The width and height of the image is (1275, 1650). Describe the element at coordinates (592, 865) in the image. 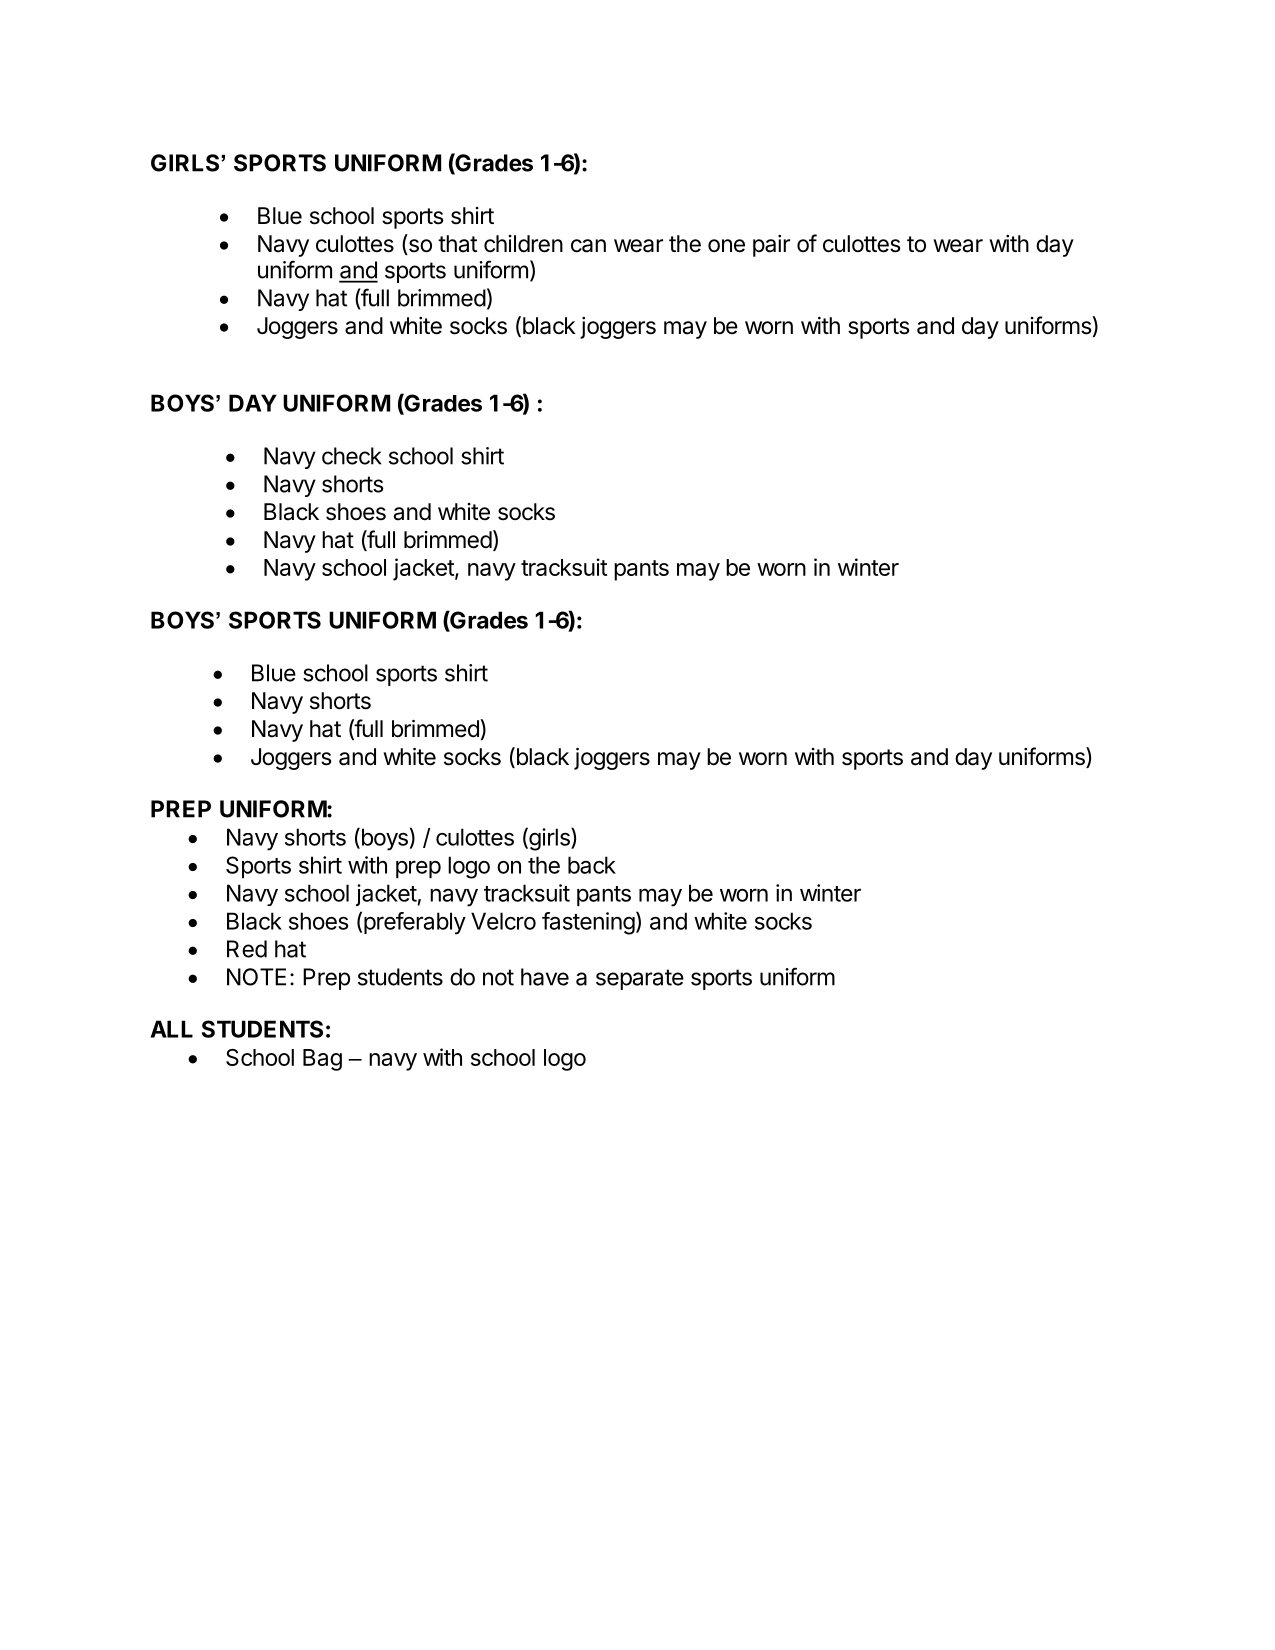

I see `back` at that location.
